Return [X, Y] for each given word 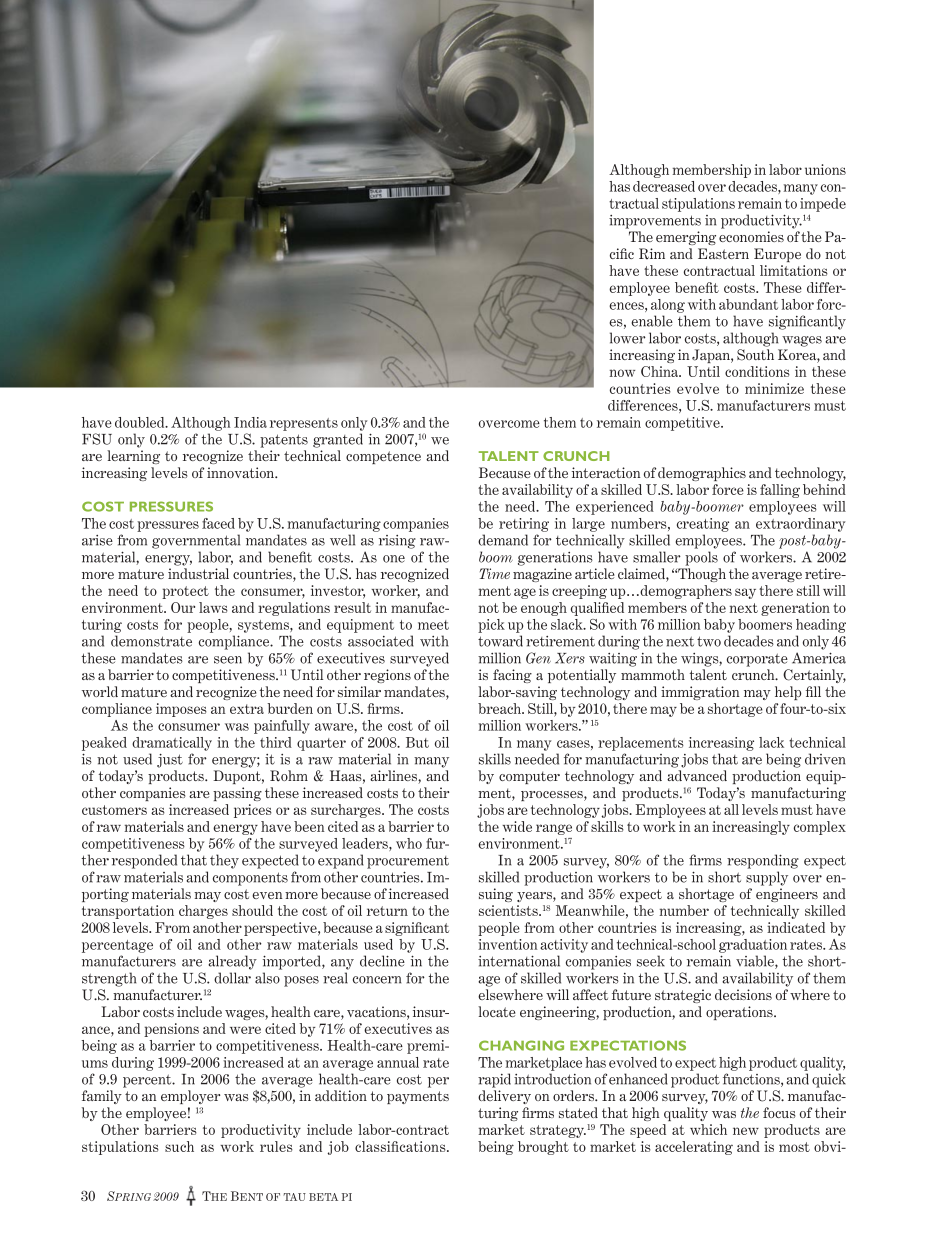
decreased [664, 186]
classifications [401, 1146]
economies [751, 236]
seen [228, 660]
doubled [141, 422]
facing [512, 676]
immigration [700, 693]
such [179, 1146]
